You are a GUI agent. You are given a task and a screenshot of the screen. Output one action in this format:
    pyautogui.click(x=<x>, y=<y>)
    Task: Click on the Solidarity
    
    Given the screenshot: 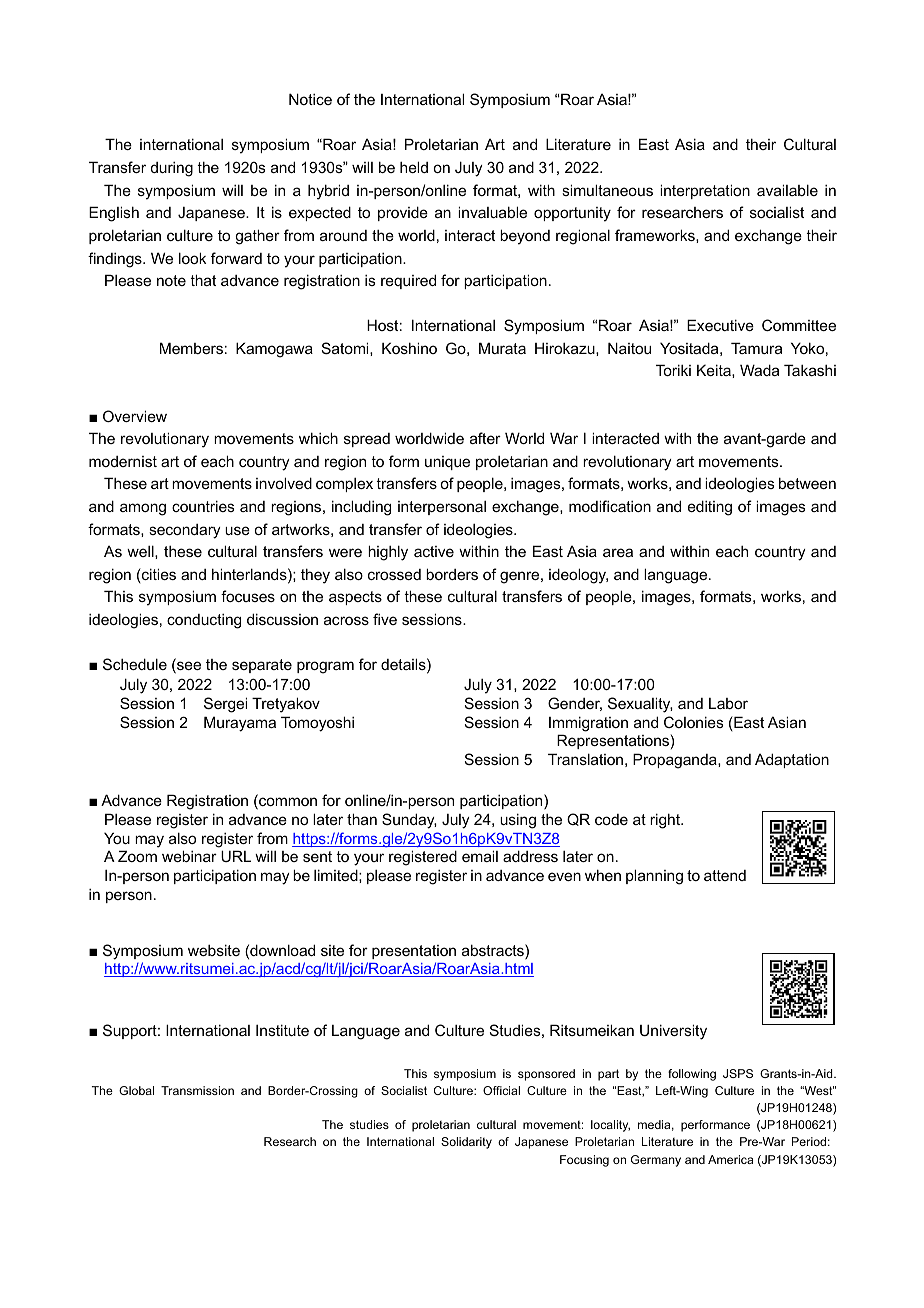 What is the action you would take?
    pyautogui.click(x=466, y=1143)
